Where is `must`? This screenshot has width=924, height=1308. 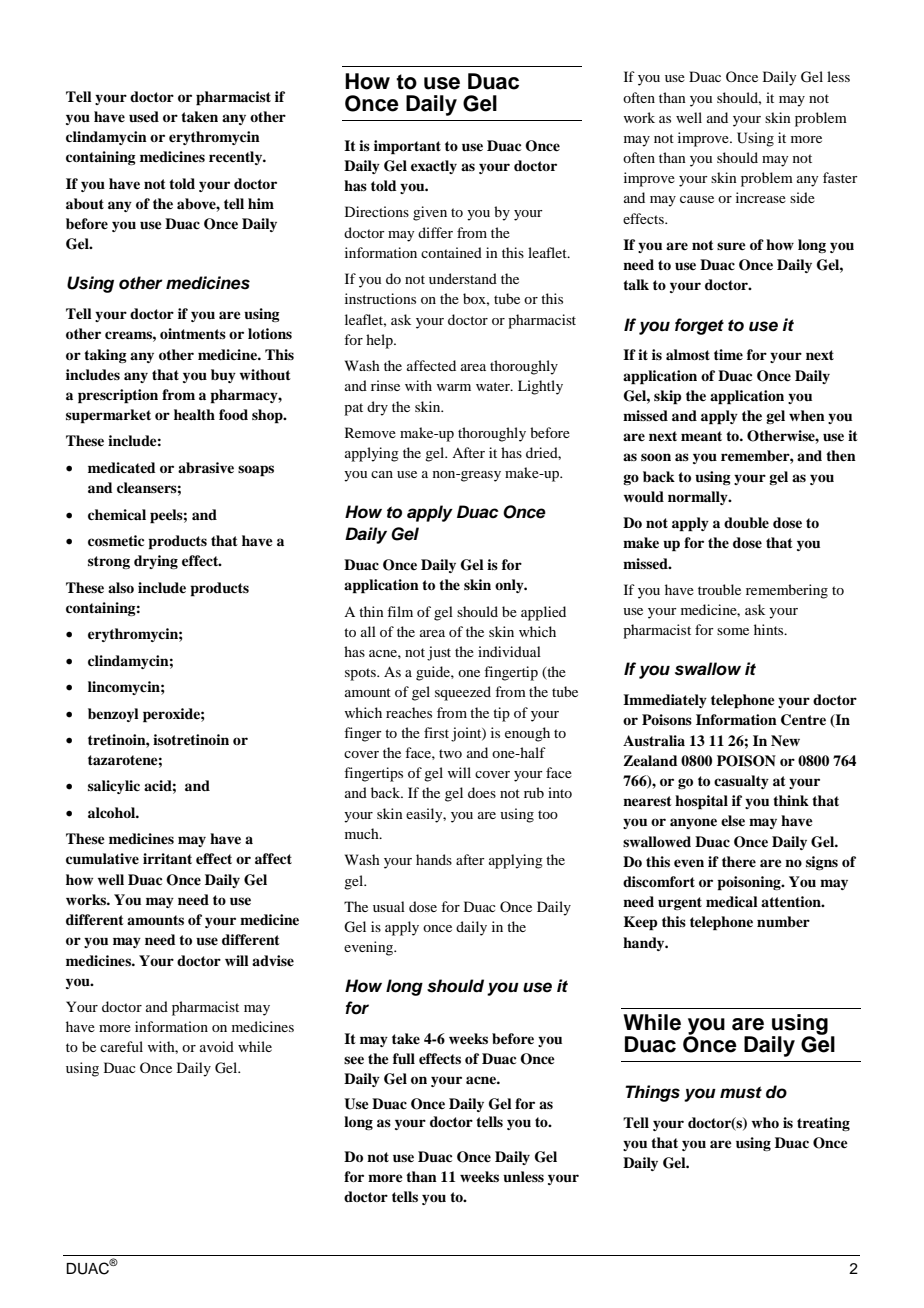
must is located at coordinates (741, 1092).
